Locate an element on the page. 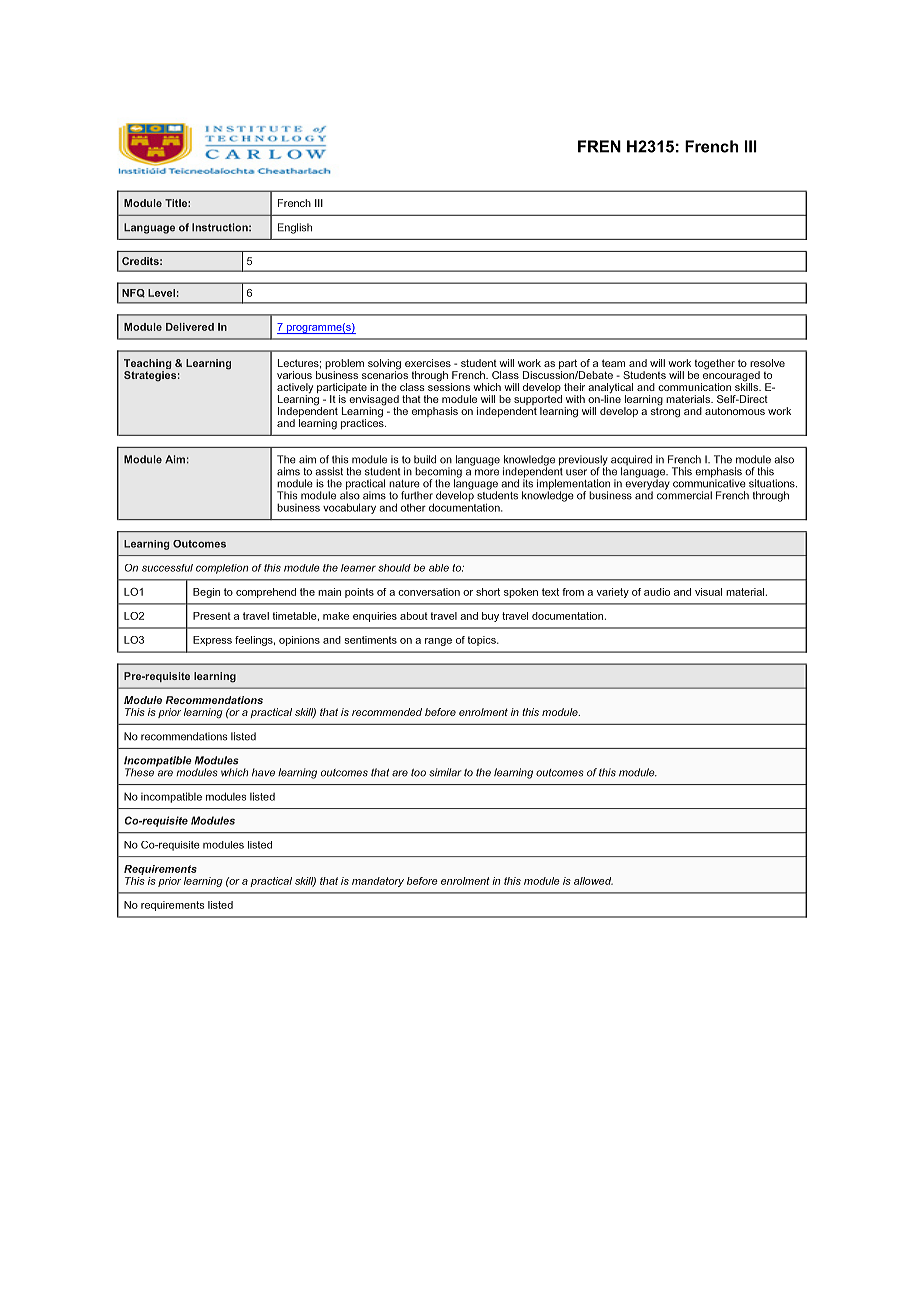 The height and width of the page is (1308, 924). together is located at coordinates (715, 364).
